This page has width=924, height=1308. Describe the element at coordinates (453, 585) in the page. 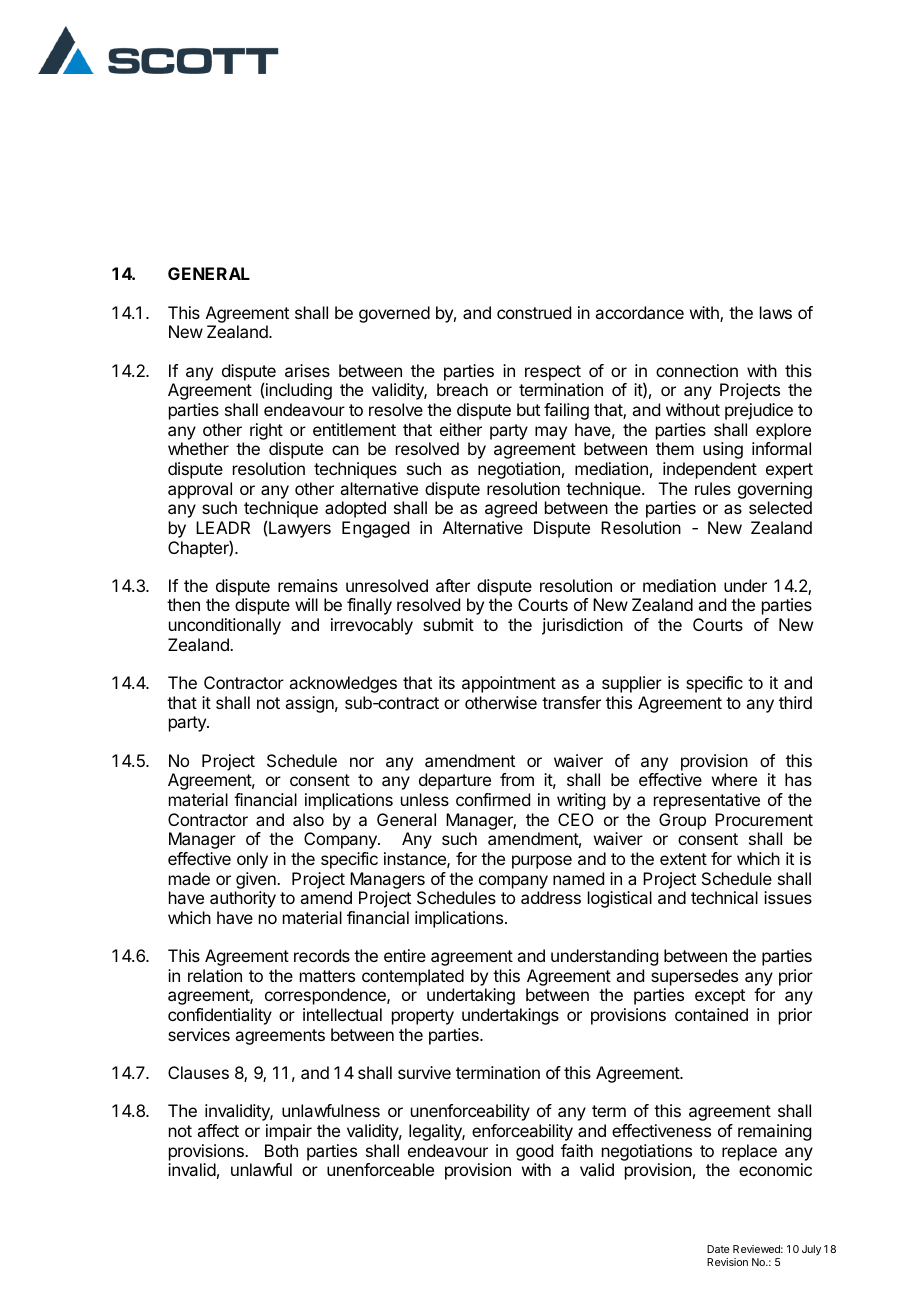

I see `after` at that location.
